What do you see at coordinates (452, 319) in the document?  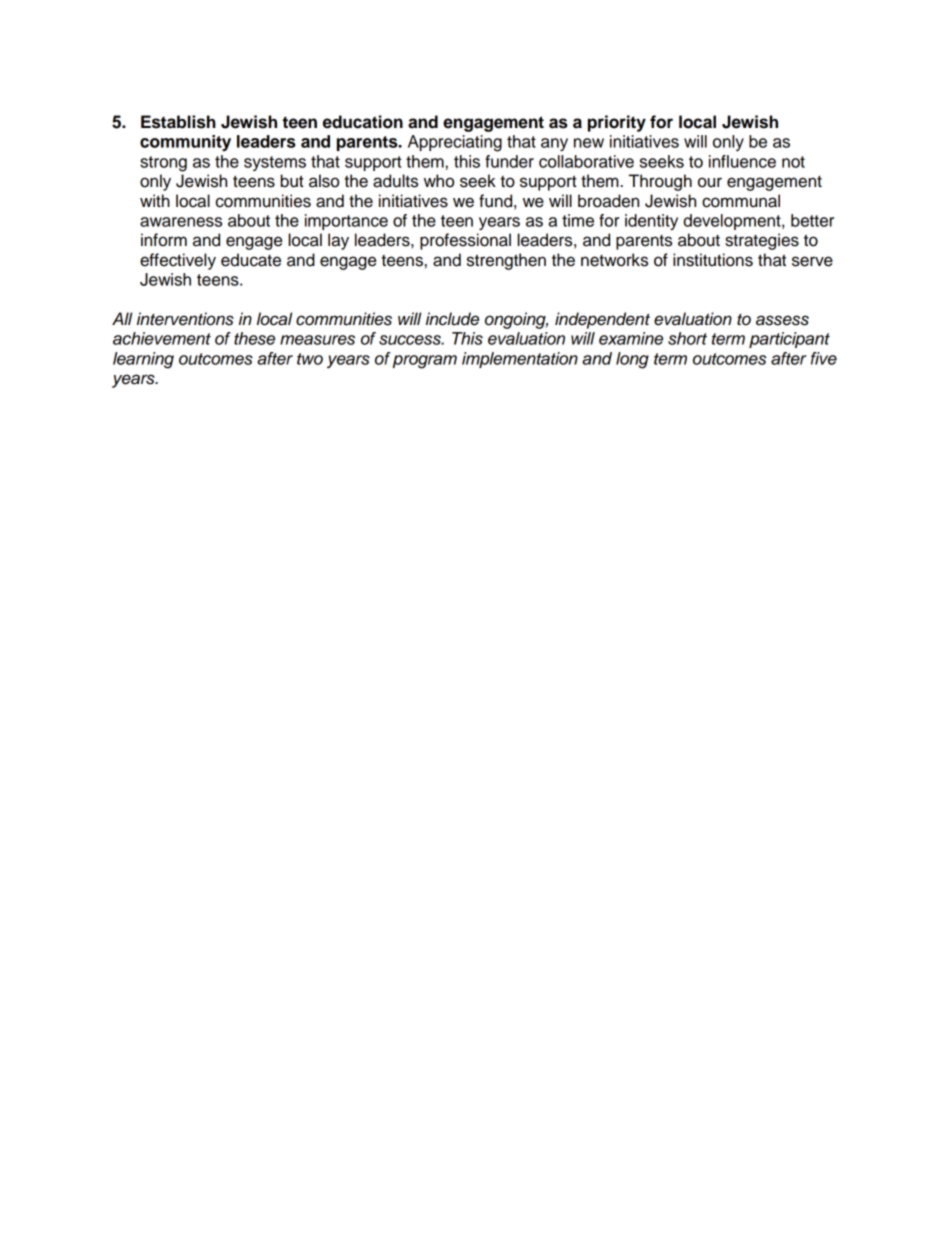 I see `include` at bounding box center [452, 319].
